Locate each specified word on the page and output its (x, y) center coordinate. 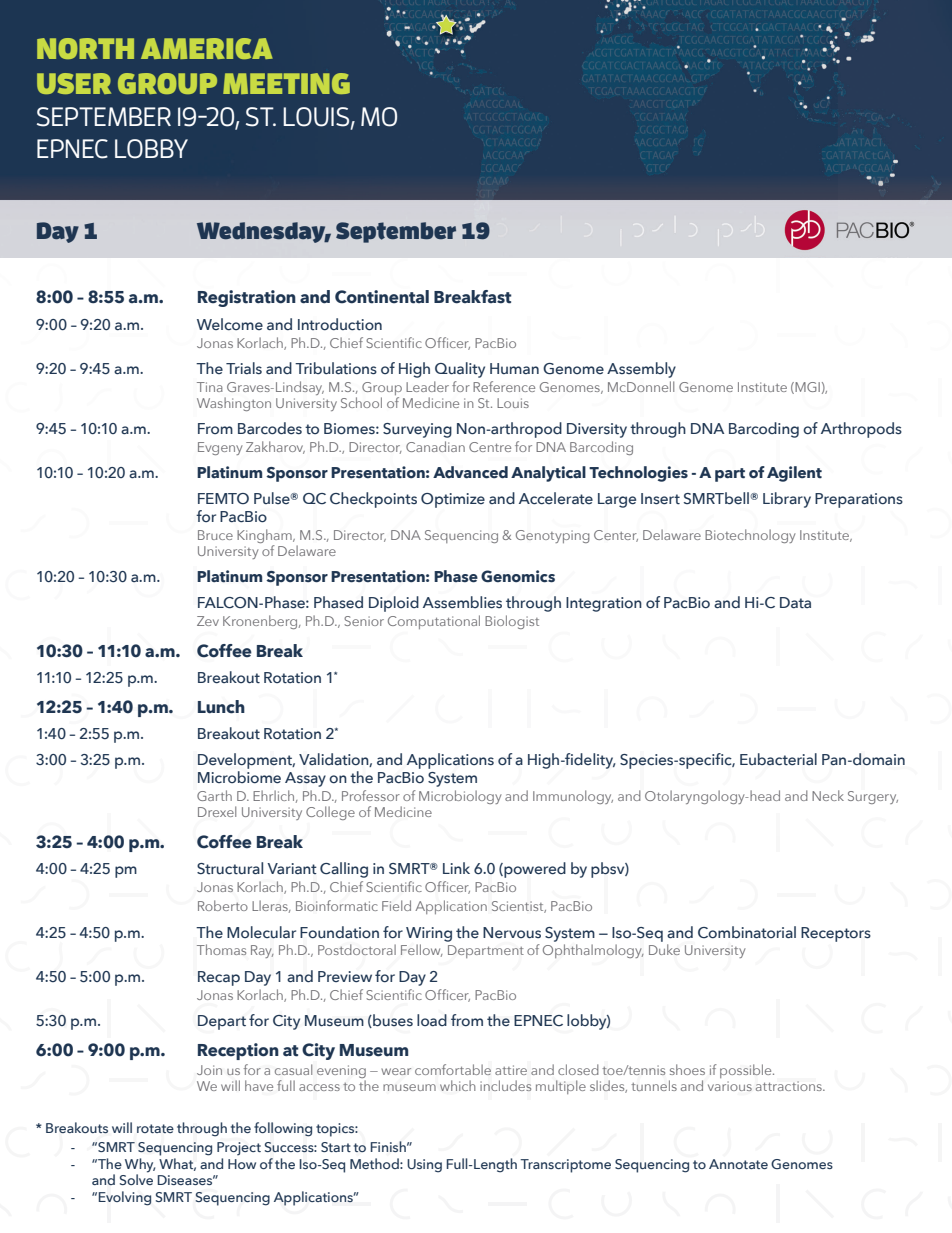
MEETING (286, 83)
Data (795, 603)
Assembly (641, 370)
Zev (208, 621)
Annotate (738, 1164)
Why (140, 1165)
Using (424, 1166)
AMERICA (207, 48)
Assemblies (462, 602)
